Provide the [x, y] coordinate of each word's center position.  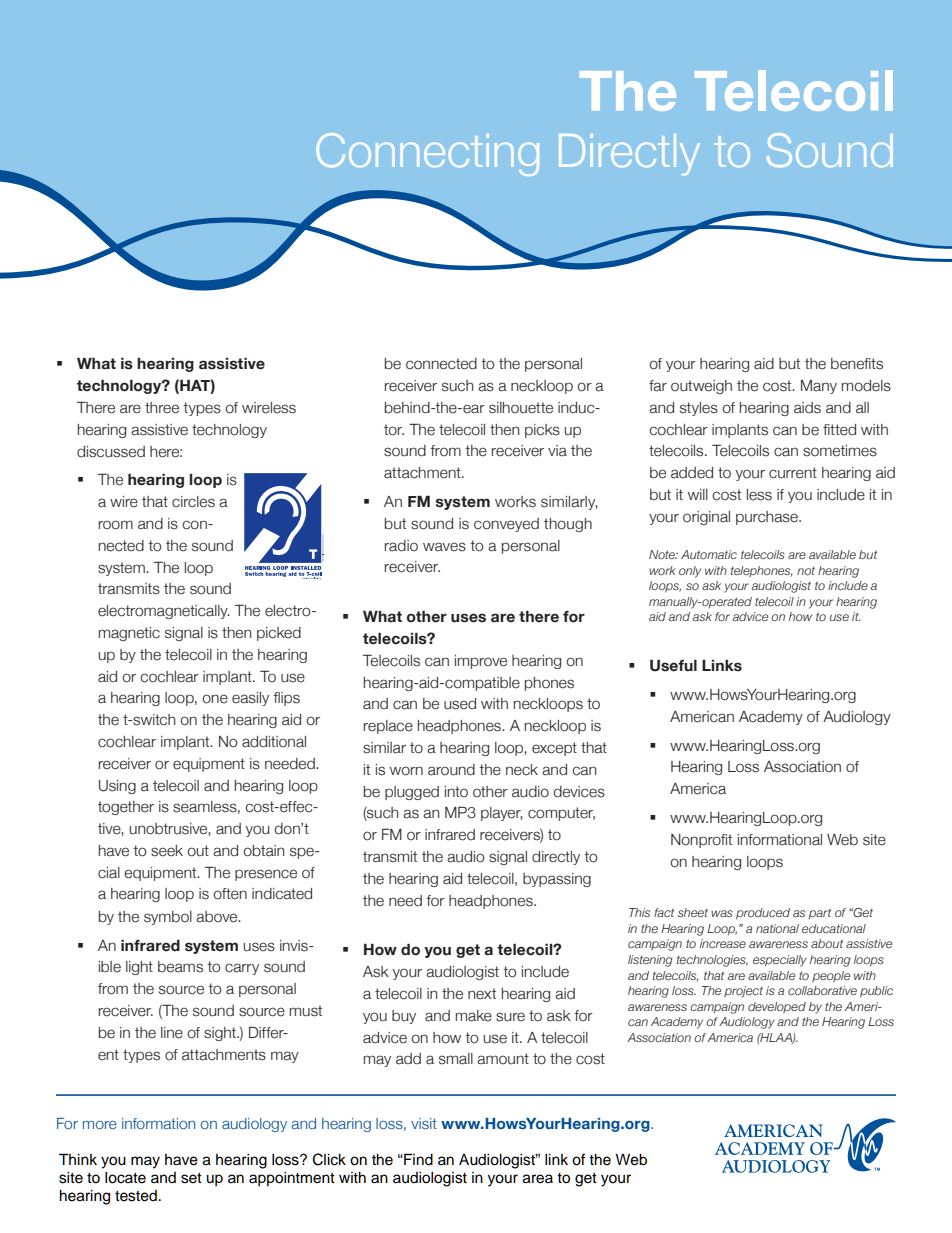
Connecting [428, 154]
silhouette [521, 408]
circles [193, 502]
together [126, 808]
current [793, 473]
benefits [857, 364]
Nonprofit [701, 841]
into [456, 792]
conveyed [506, 525]
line [172, 1033]
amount [503, 1059]
